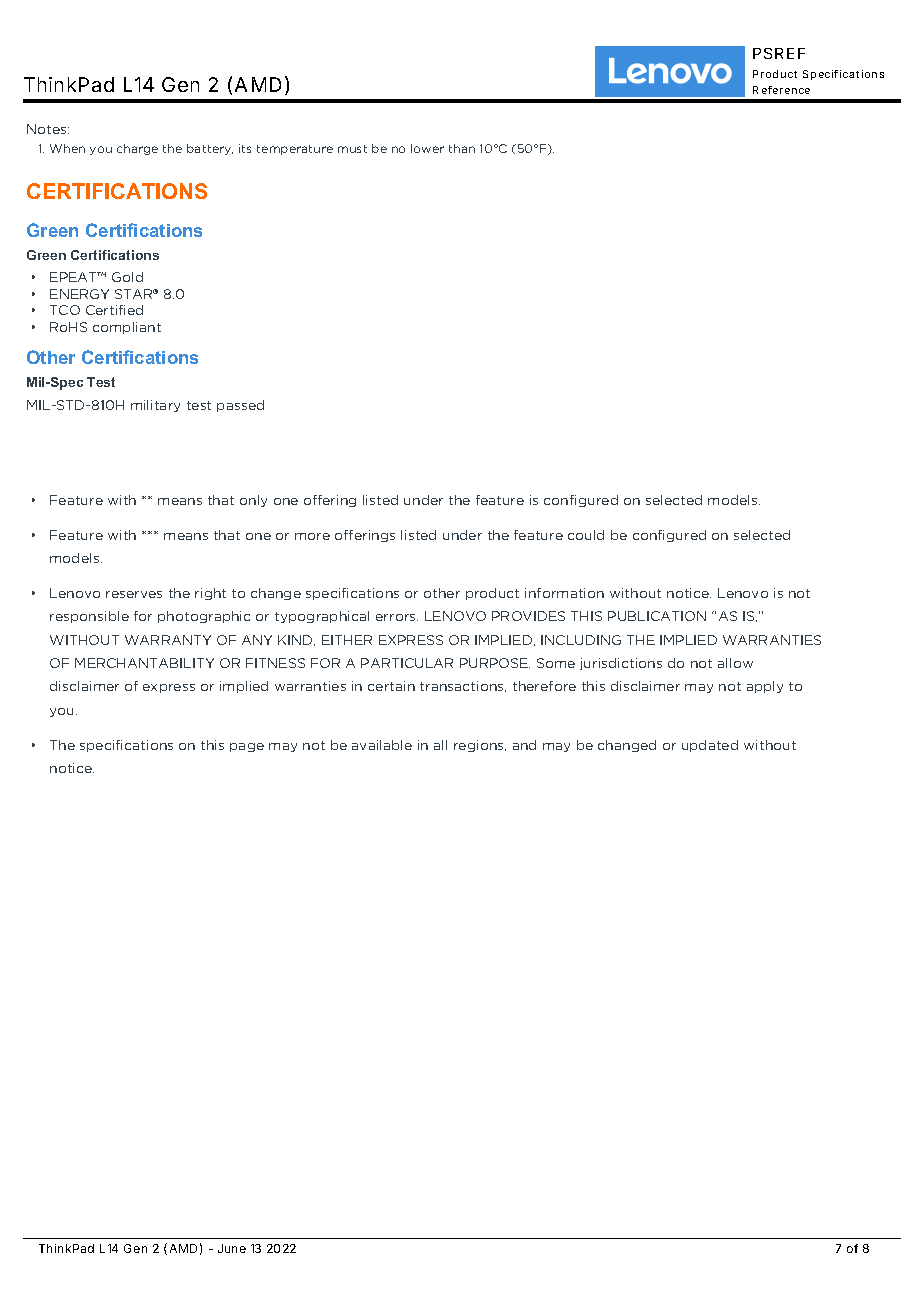  Describe the element at coordinates (127, 328) in the page. I see `compliant` at that location.
